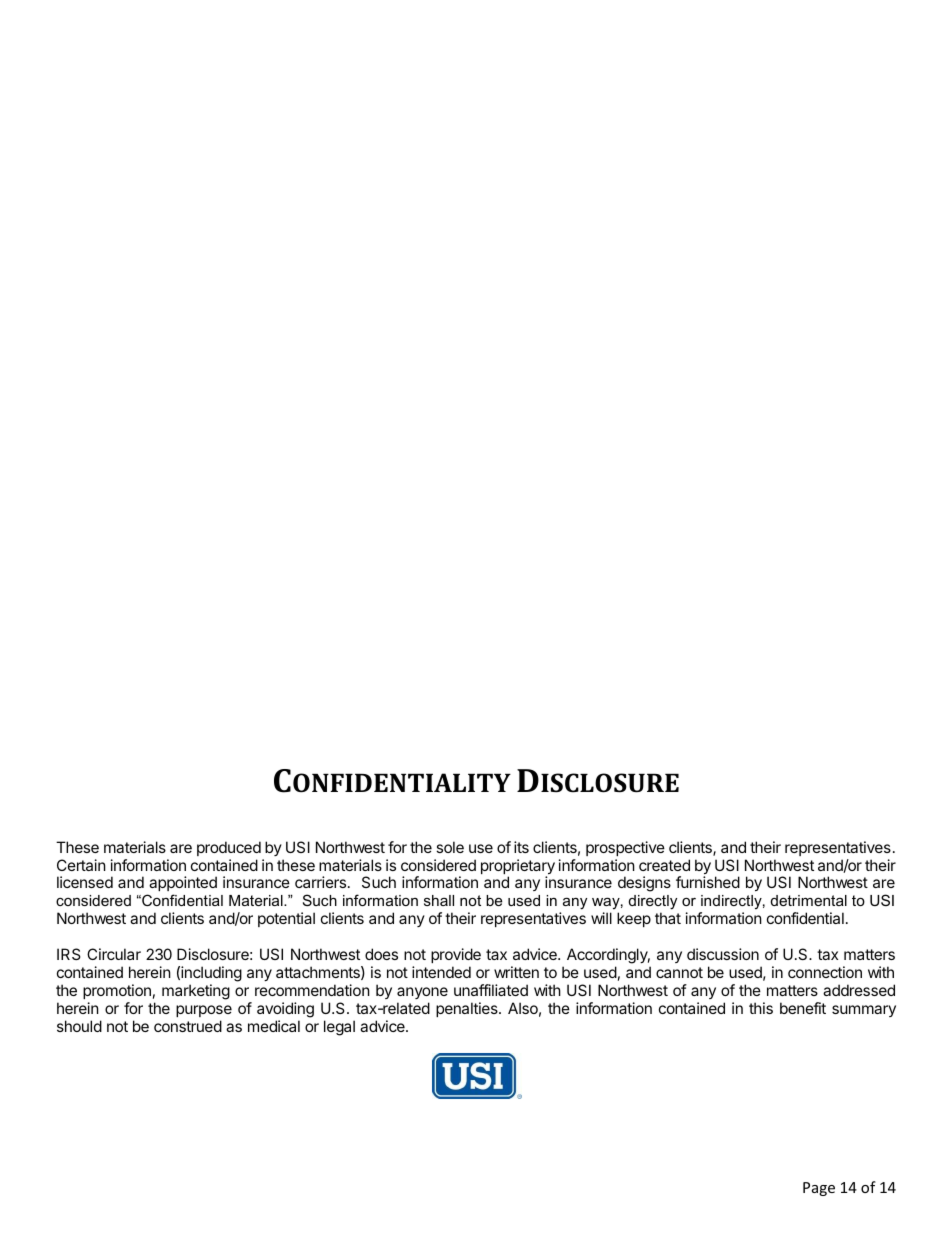 This screenshot has height=1233, width=952. I want to click on produced, so click(229, 848).
